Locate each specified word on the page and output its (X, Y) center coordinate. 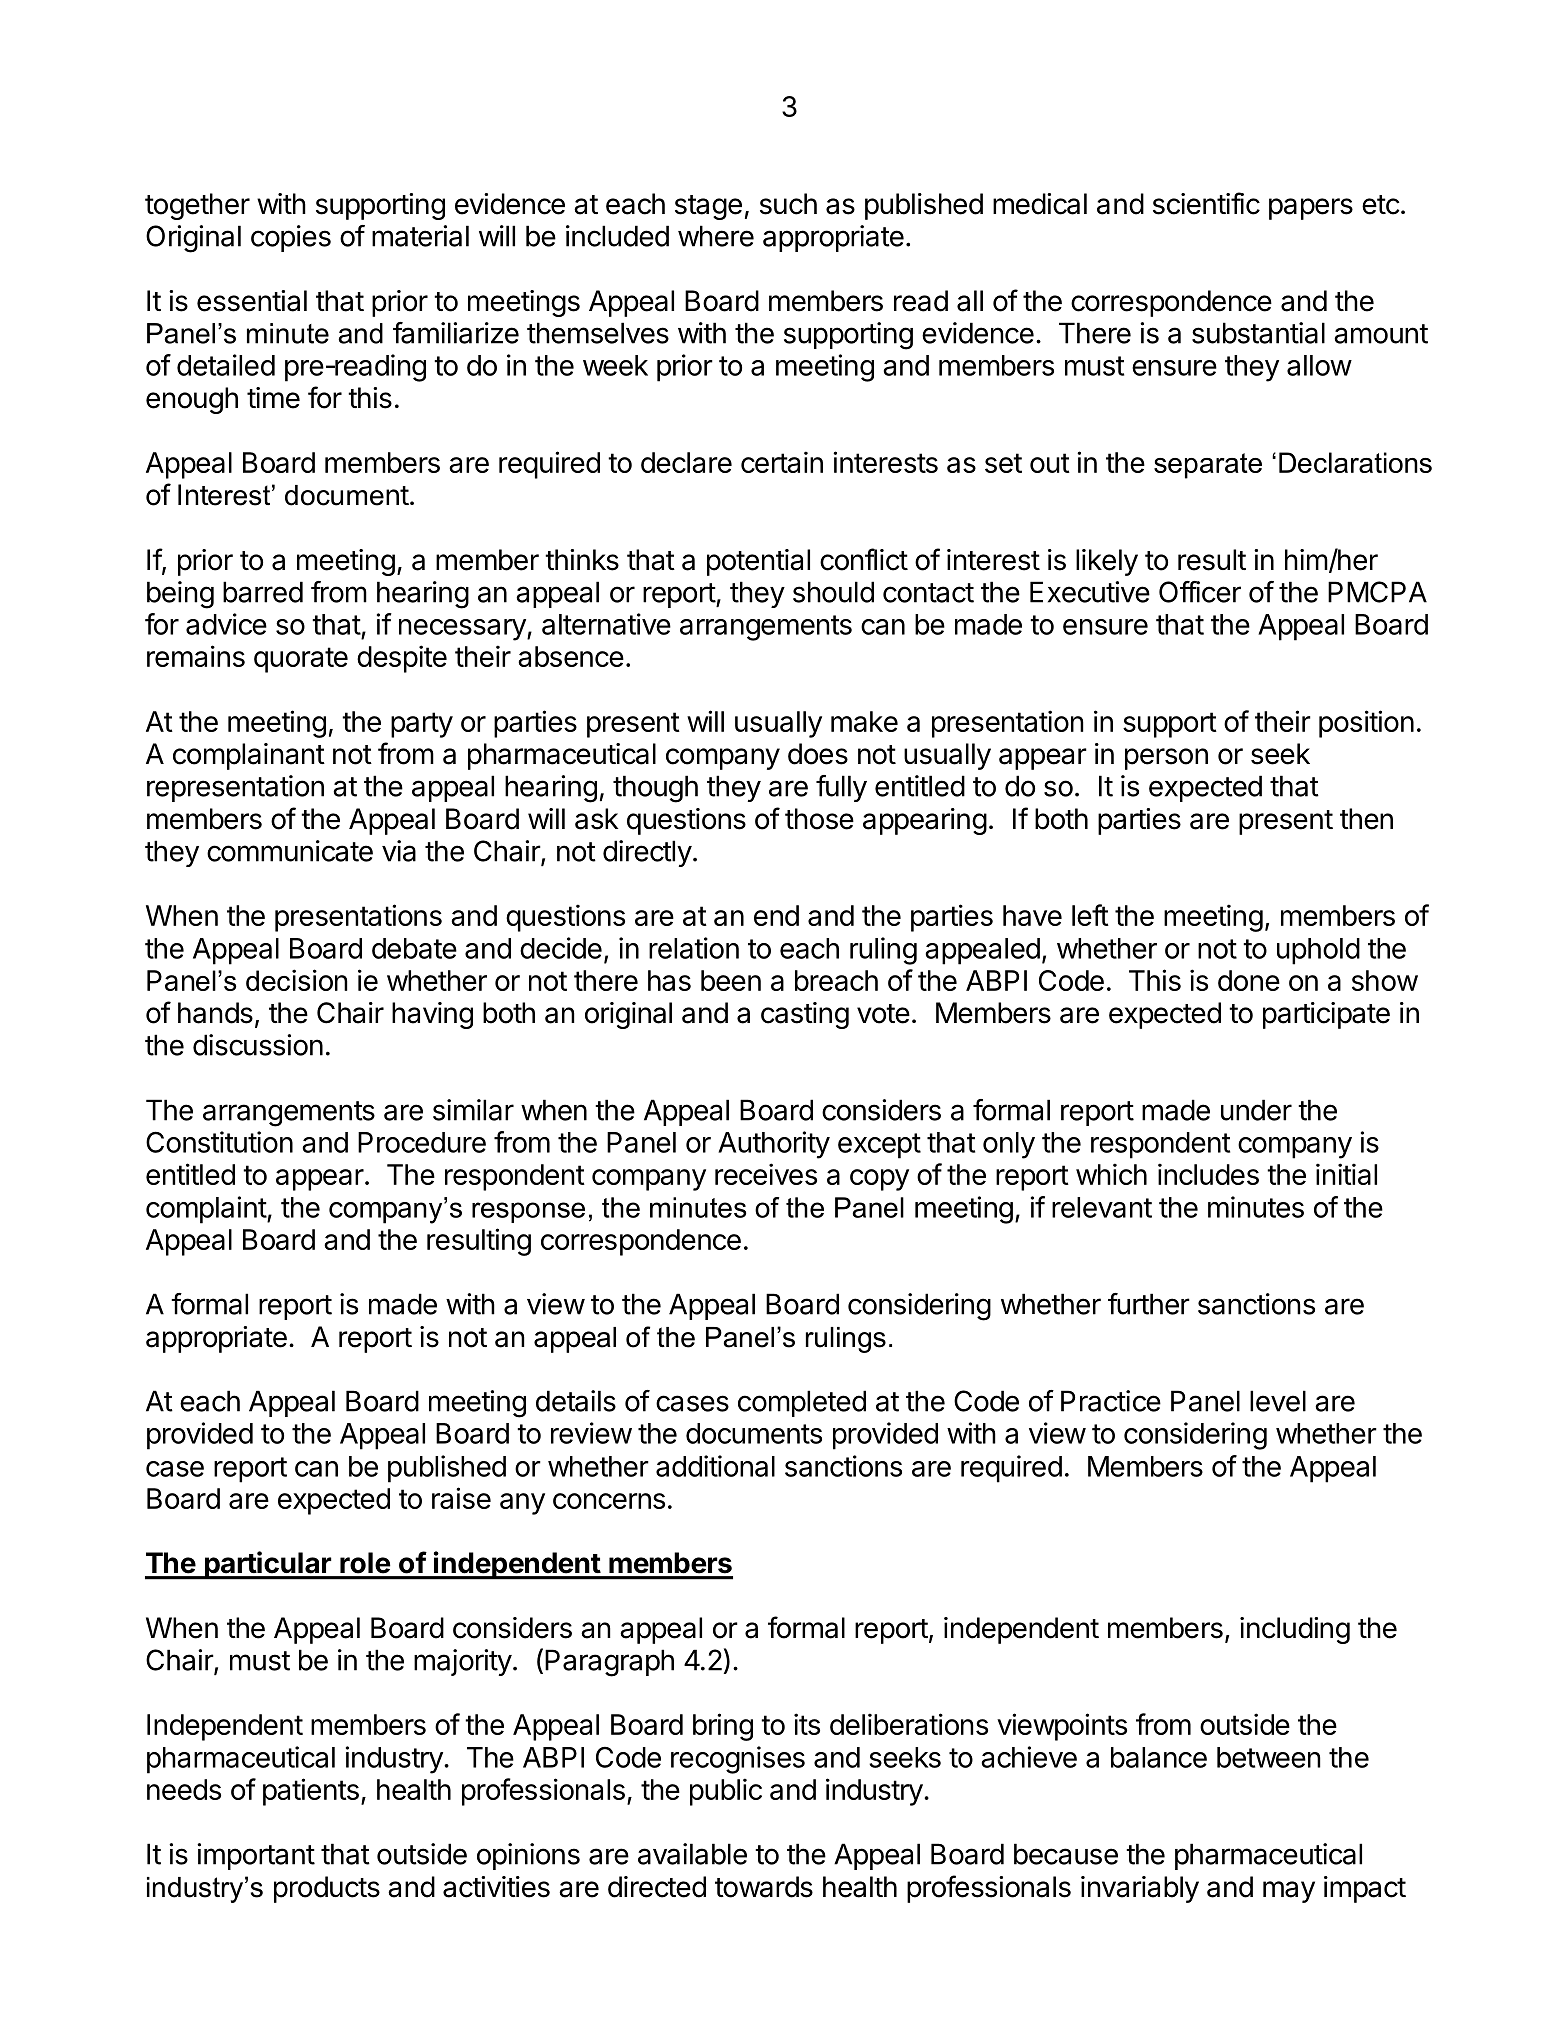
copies (291, 238)
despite (402, 659)
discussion (258, 1045)
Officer (1200, 592)
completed (802, 1403)
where (716, 236)
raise (461, 1498)
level (1278, 1401)
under (1256, 1110)
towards (764, 1887)
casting (805, 1015)
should (833, 592)
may (1289, 1892)
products (327, 1889)
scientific (1206, 203)
